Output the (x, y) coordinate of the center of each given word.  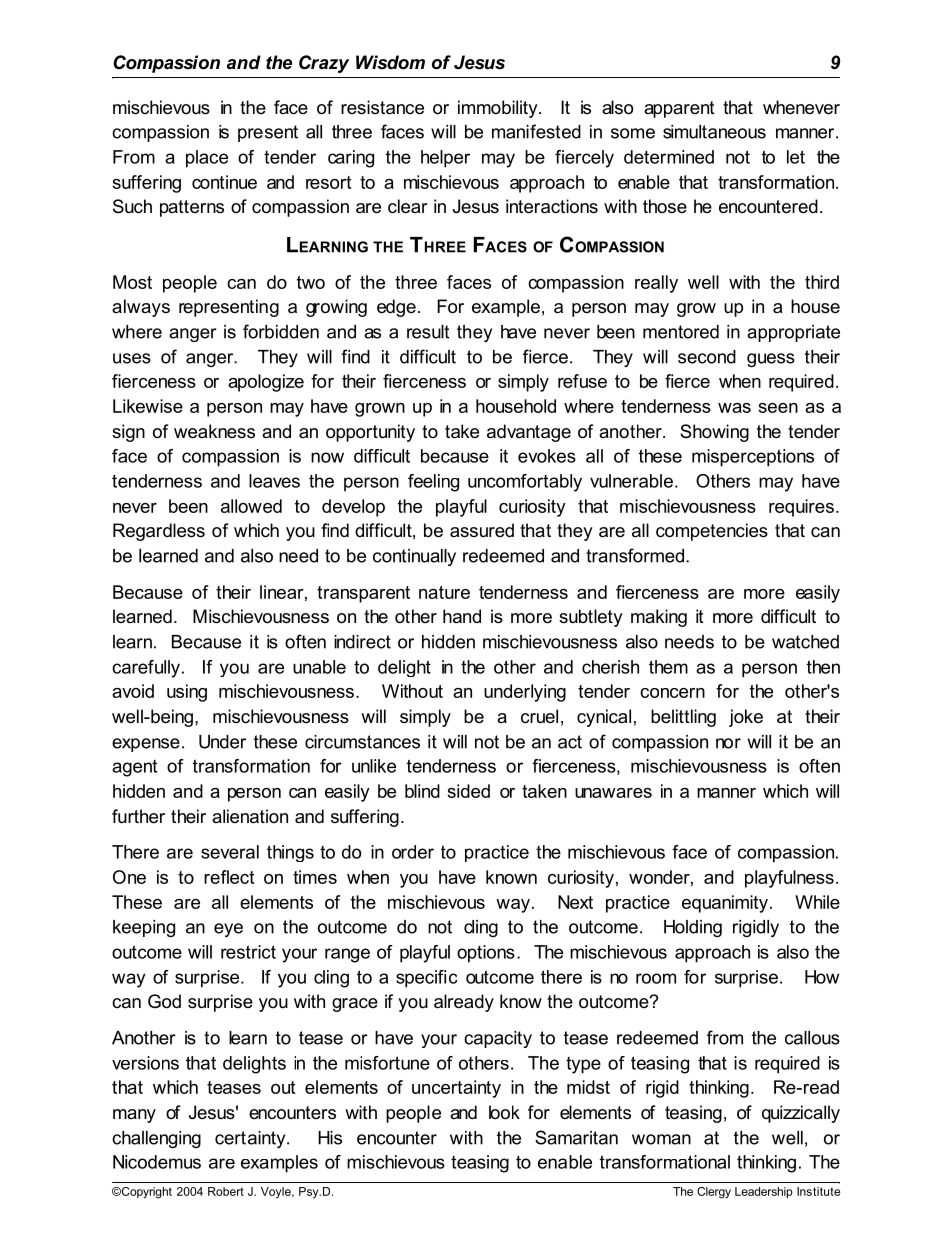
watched (805, 642)
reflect (229, 877)
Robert (226, 1191)
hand (462, 616)
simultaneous (714, 132)
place (207, 159)
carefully (146, 669)
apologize (266, 383)
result (428, 332)
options (486, 954)
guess (771, 360)
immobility (499, 109)
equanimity (725, 904)
